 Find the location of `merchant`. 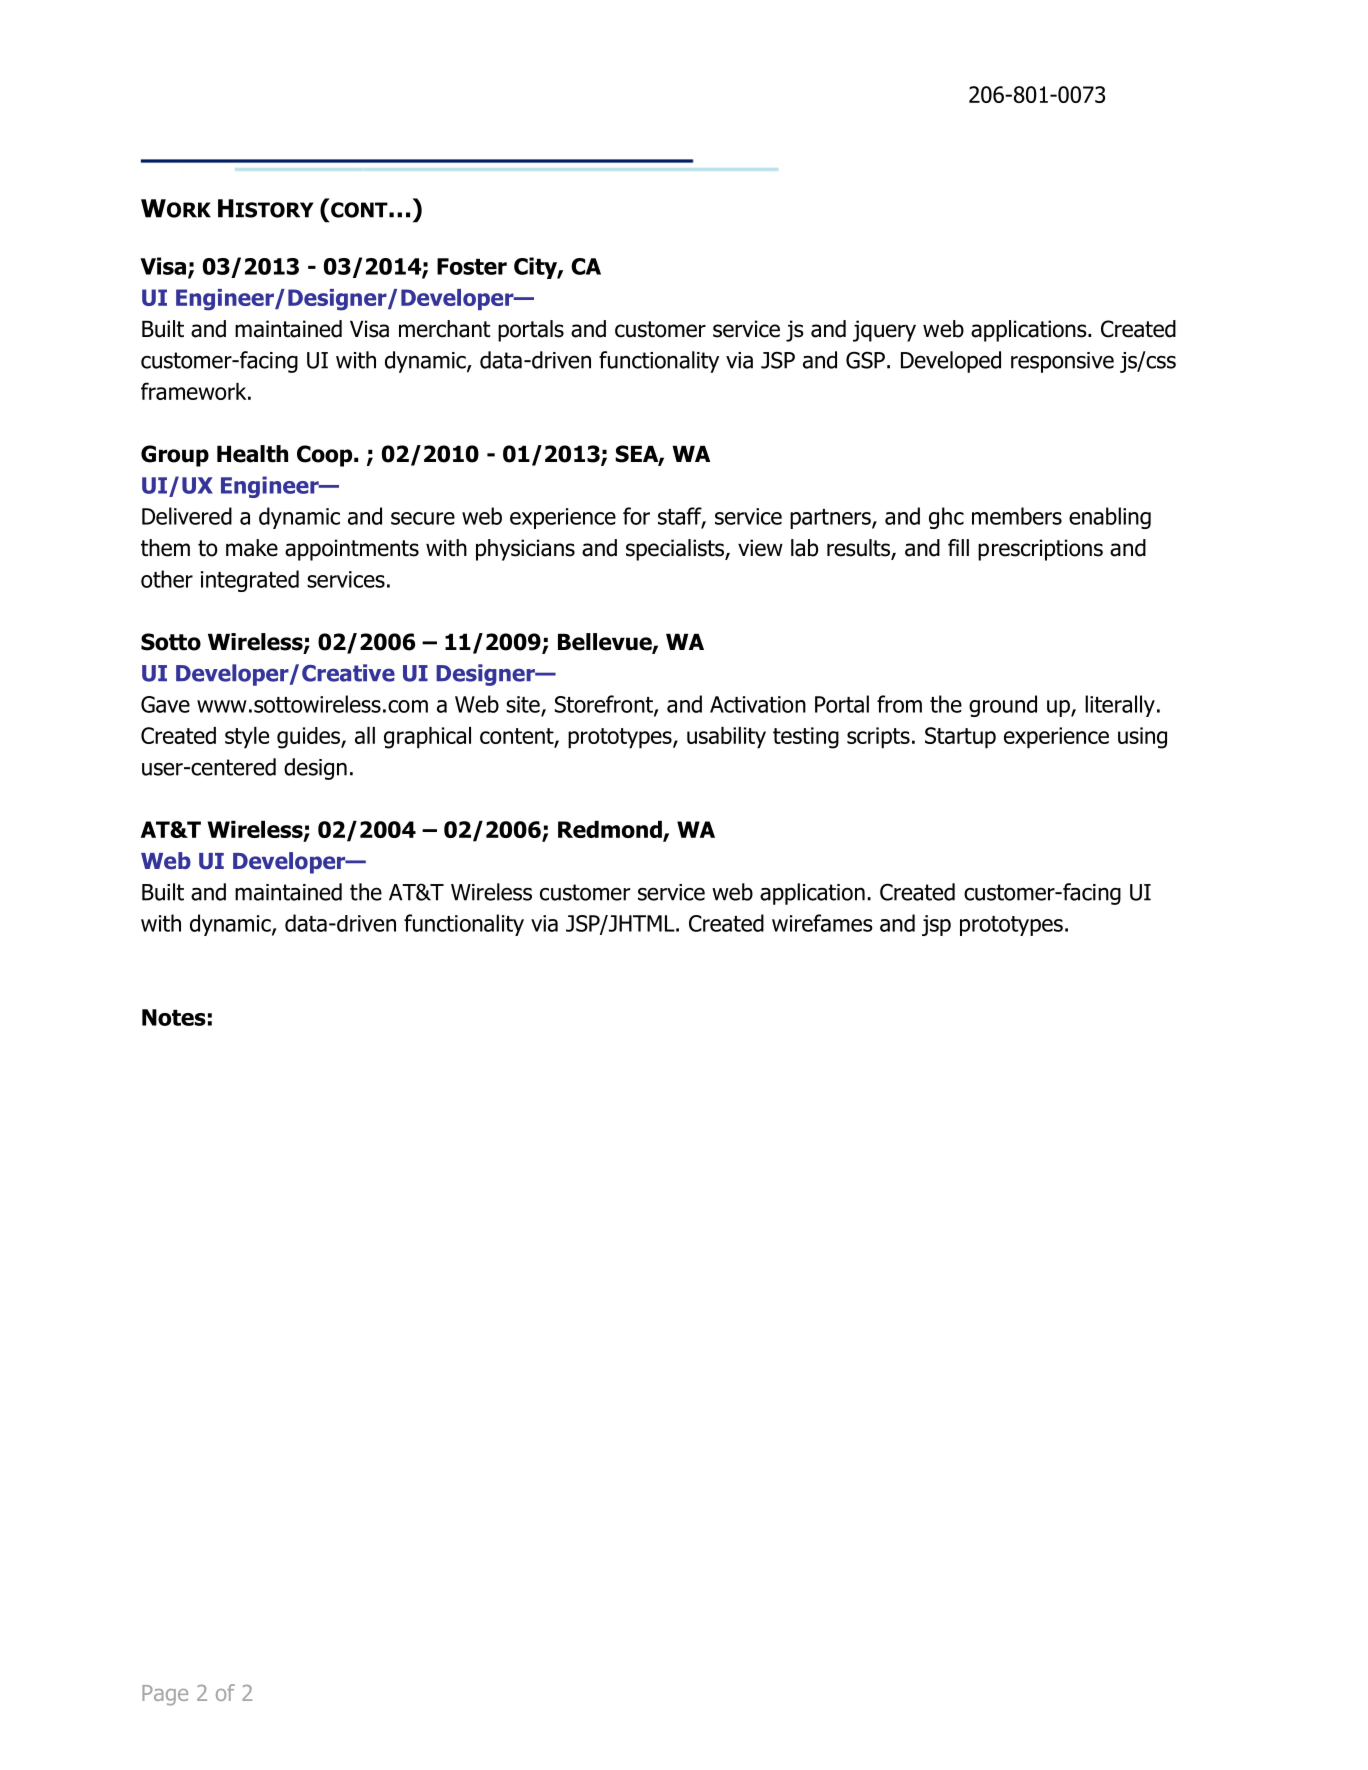

merchant is located at coordinates (444, 329).
